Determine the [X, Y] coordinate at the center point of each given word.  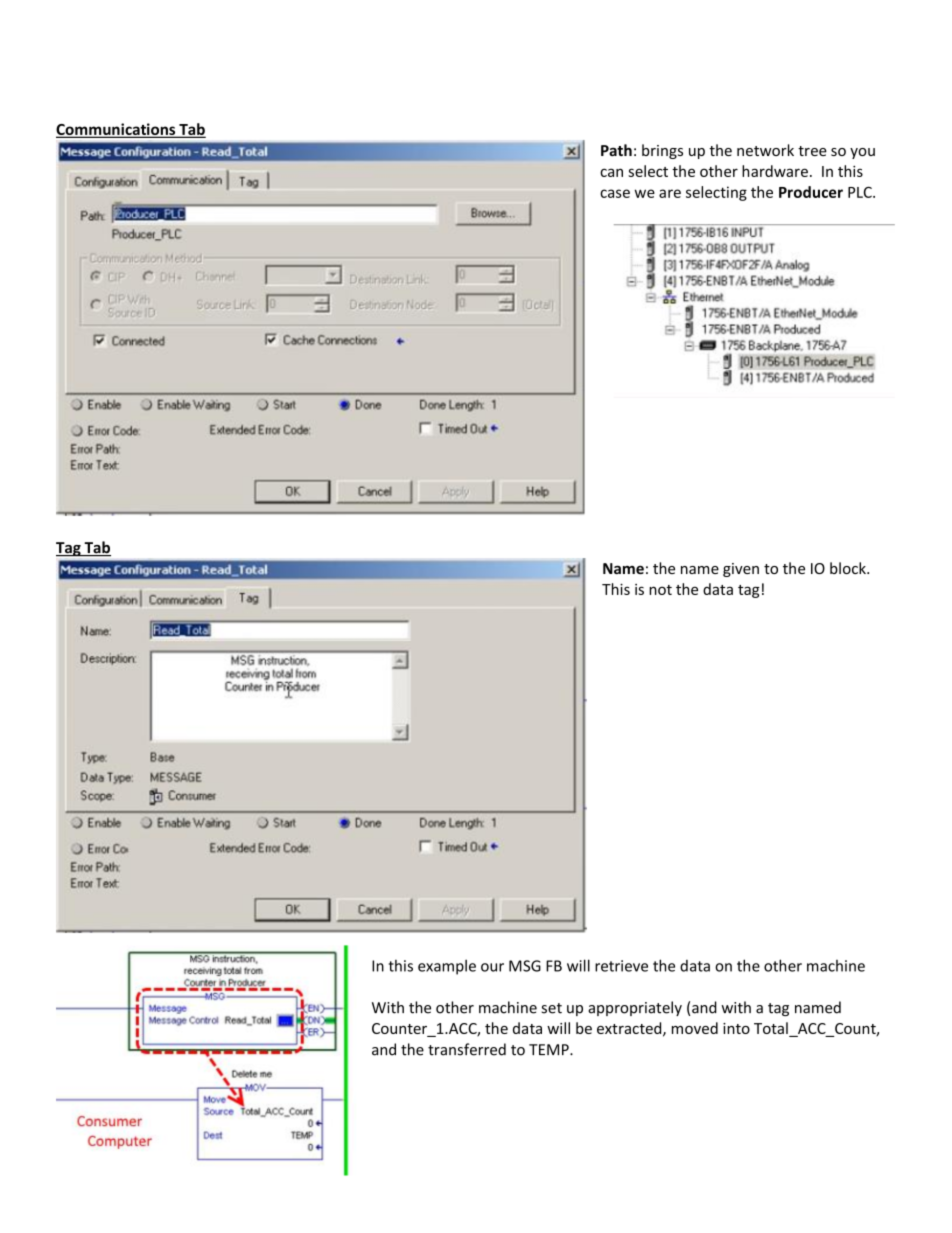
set [551, 1008]
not [660, 590]
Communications [117, 130]
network [765, 150]
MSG [525, 966]
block [849, 568]
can [611, 172]
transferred [467, 1049]
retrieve [621, 966]
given [741, 570]
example [447, 967]
